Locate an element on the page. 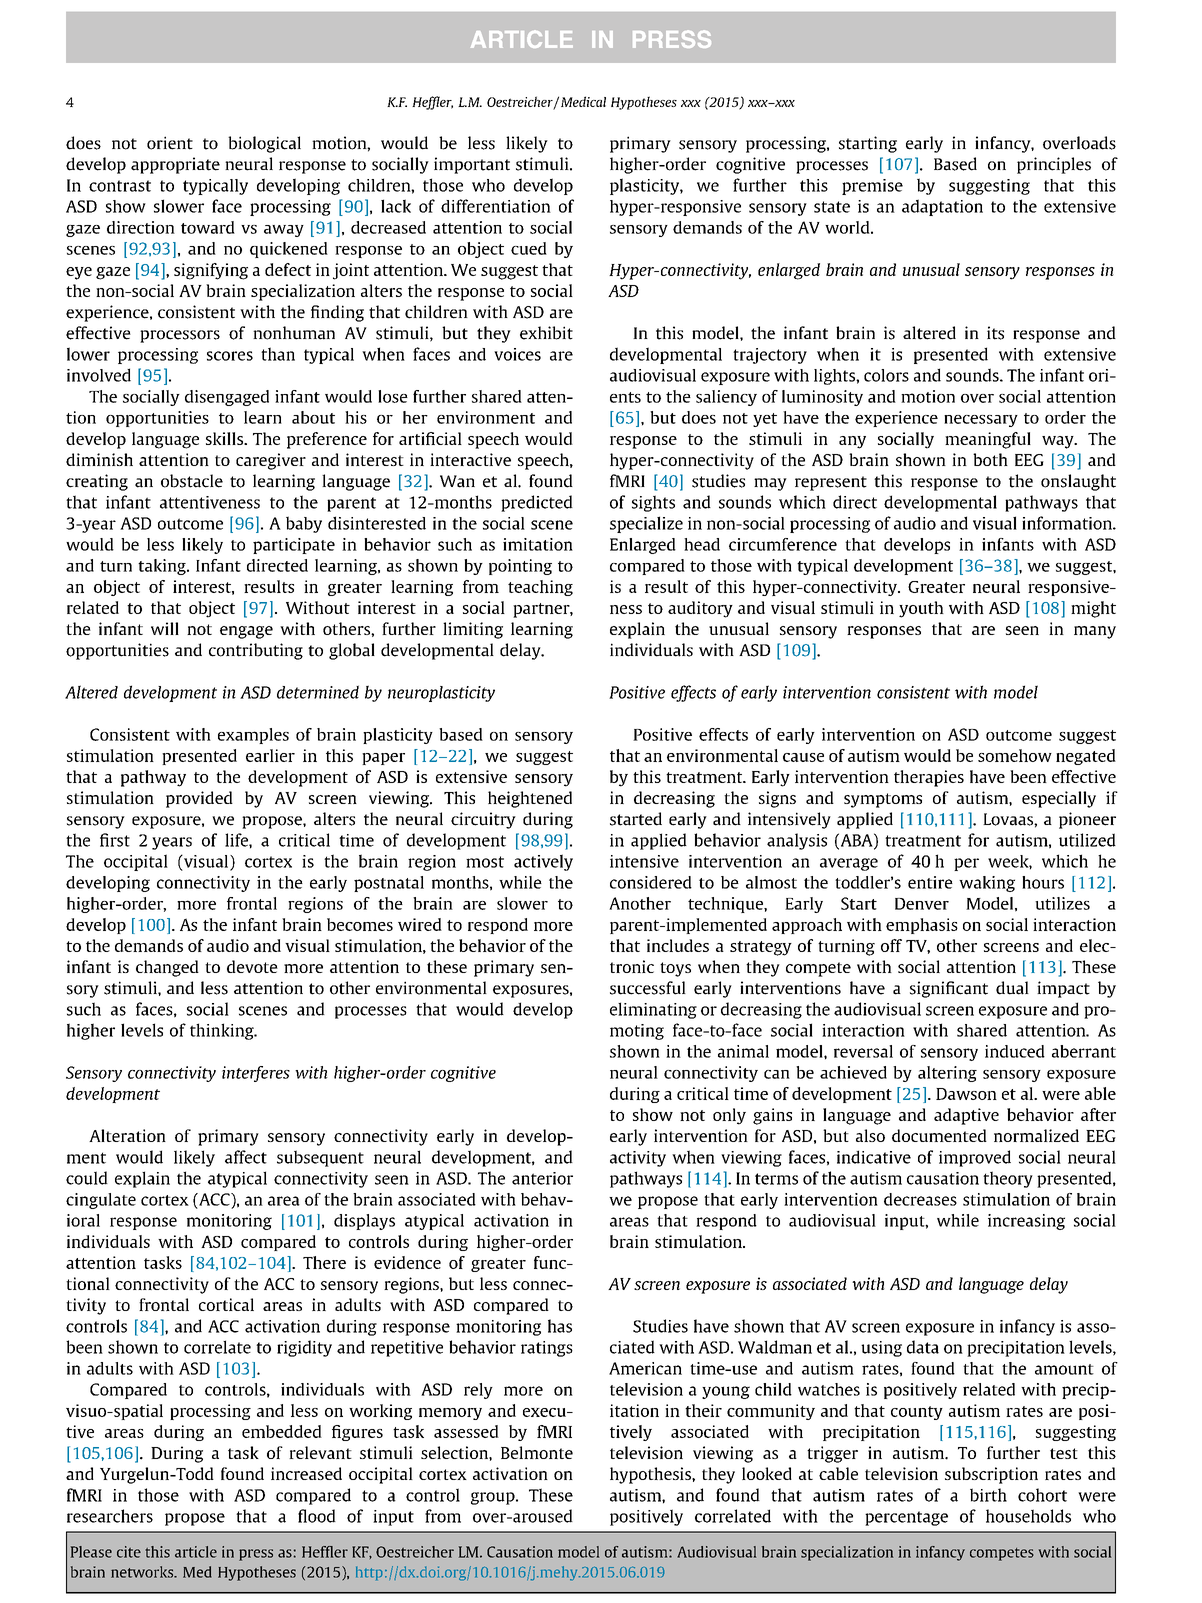  principles is located at coordinates (1054, 165).
